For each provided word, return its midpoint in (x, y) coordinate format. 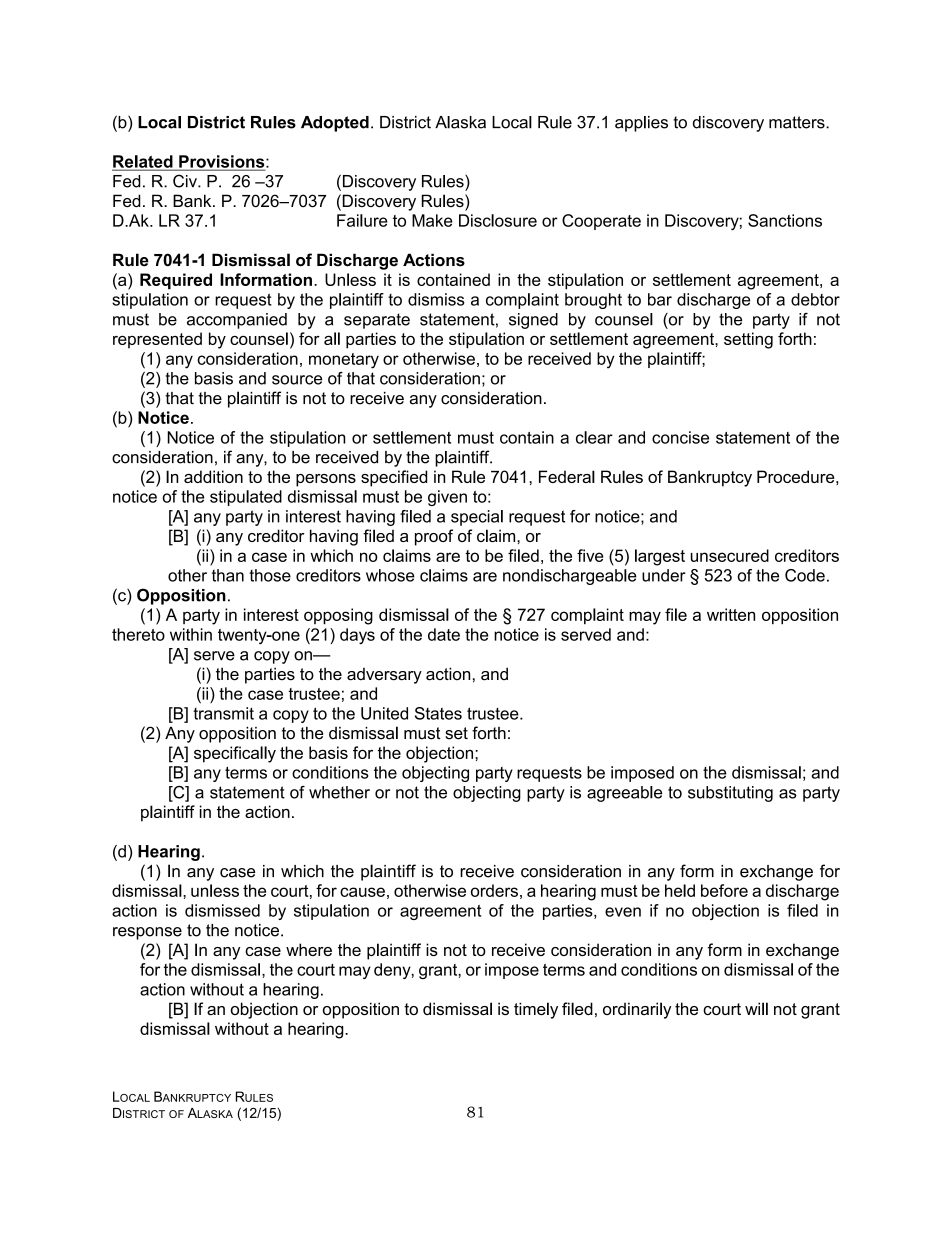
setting (748, 340)
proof (434, 537)
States (438, 713)
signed (533, 321)
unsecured (730, 555)
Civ (186, 181)
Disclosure (498, 220)
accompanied (237, 321)
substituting (730, 794)
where (309, 949)
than (228, 575)
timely (536, 1010)
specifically (235, 754)
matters (798, 122)
